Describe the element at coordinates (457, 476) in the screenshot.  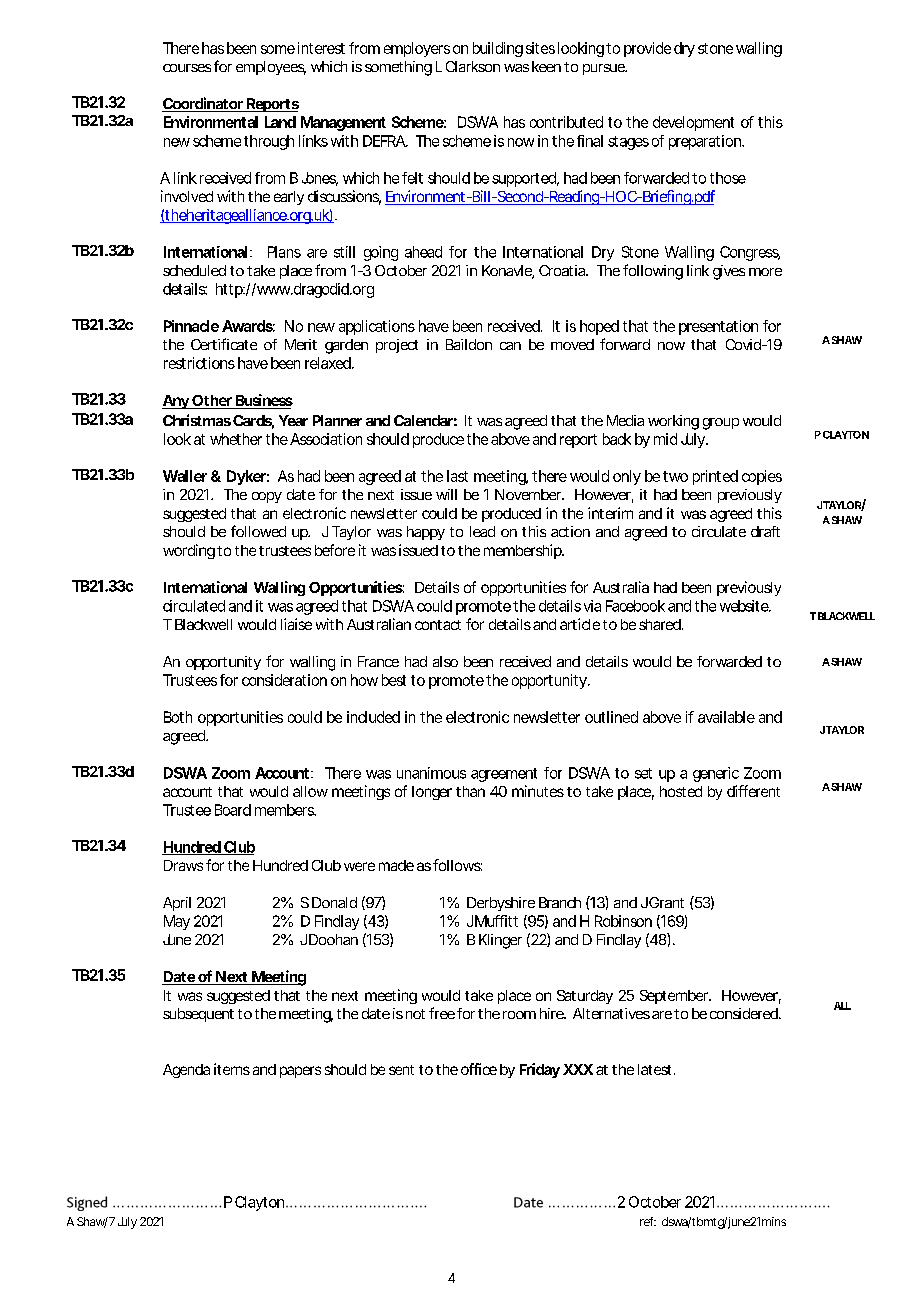
I see `last` at that location.
